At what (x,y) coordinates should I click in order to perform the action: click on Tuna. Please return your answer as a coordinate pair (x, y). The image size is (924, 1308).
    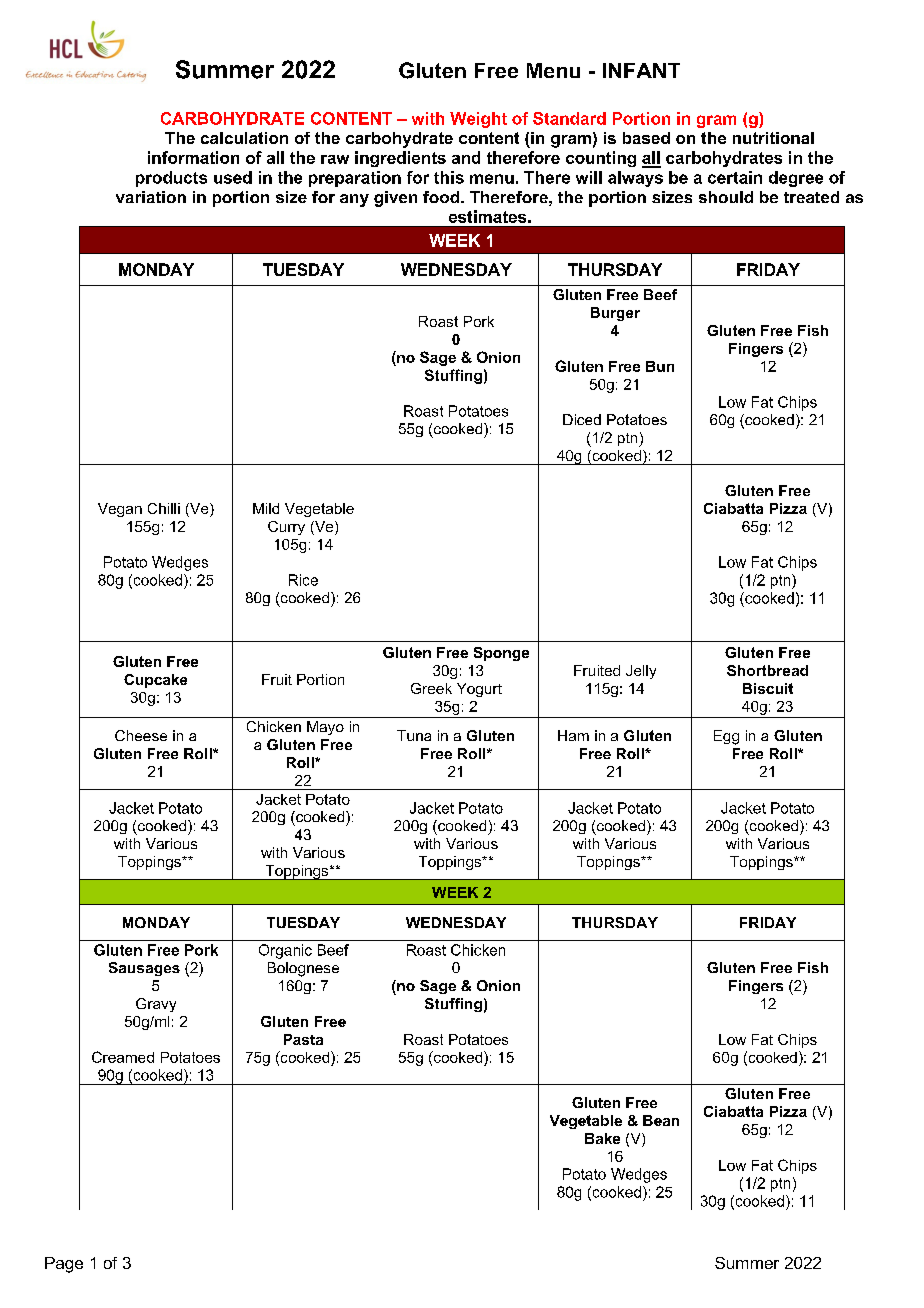
    Looking at the image, I should click on (414, 735).
